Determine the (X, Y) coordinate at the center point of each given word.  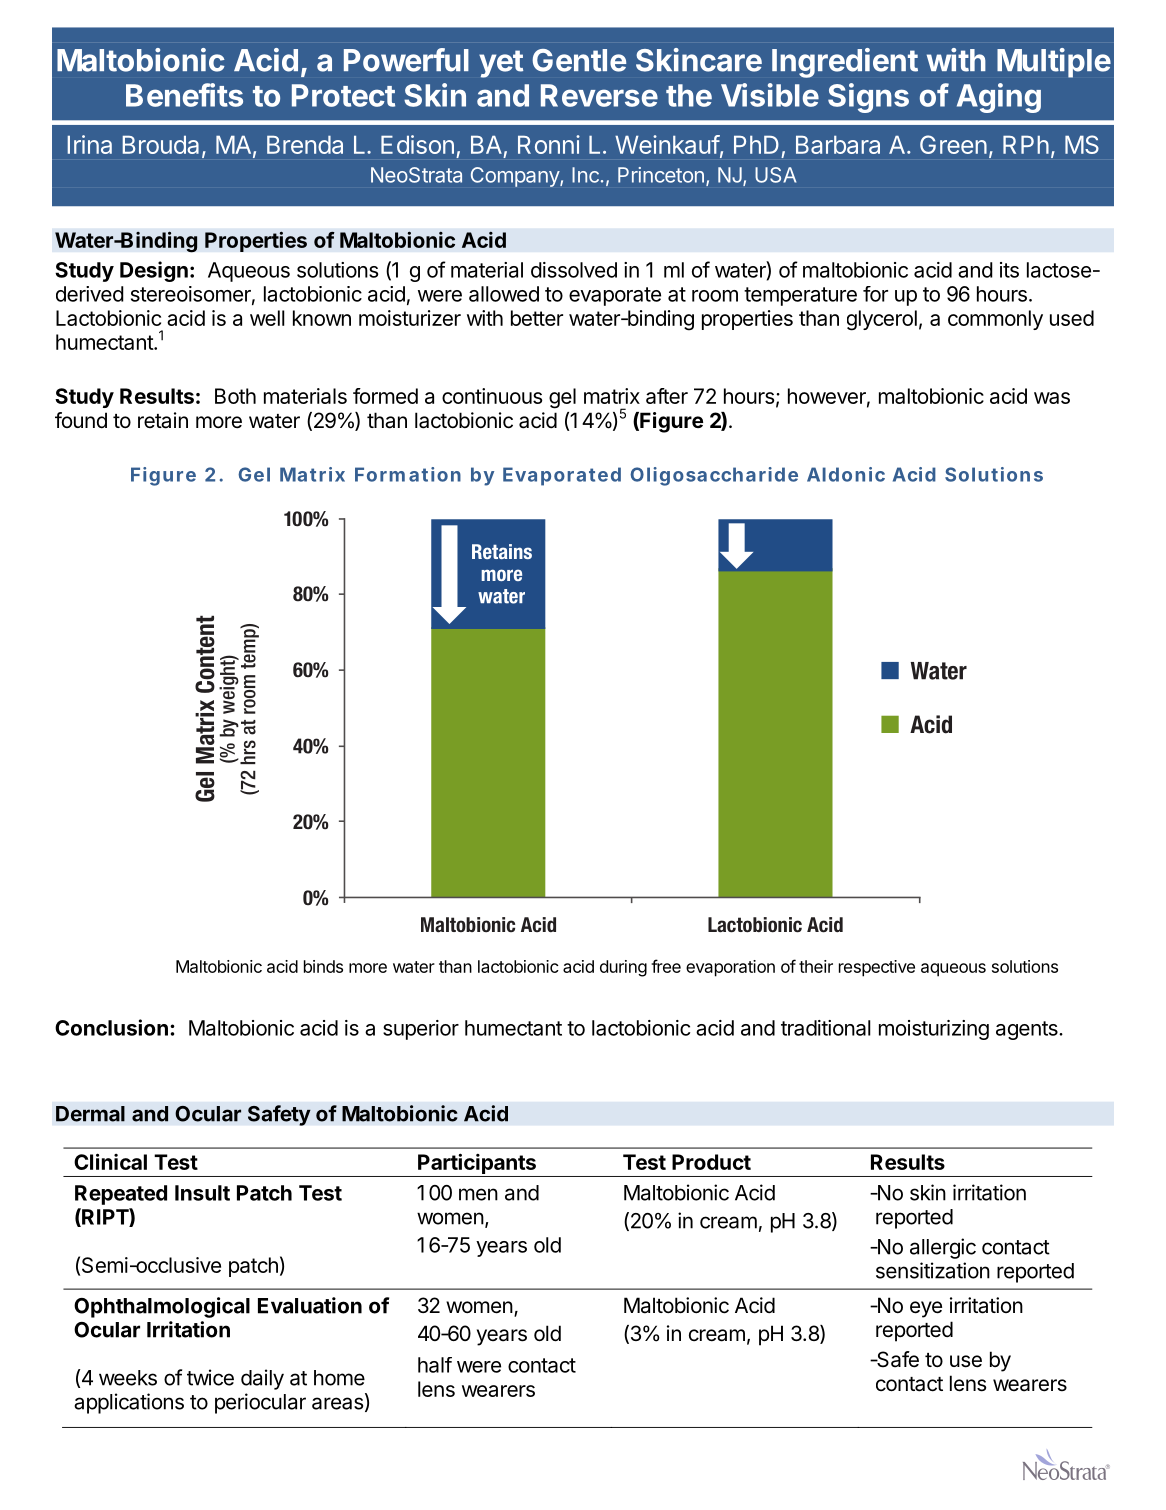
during (623, 968)
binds (323, 966)
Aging (999, 98)
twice (210, 1377)
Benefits (184, 95)
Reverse (599, 95)
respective (877, 968)
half (435, 1365)
